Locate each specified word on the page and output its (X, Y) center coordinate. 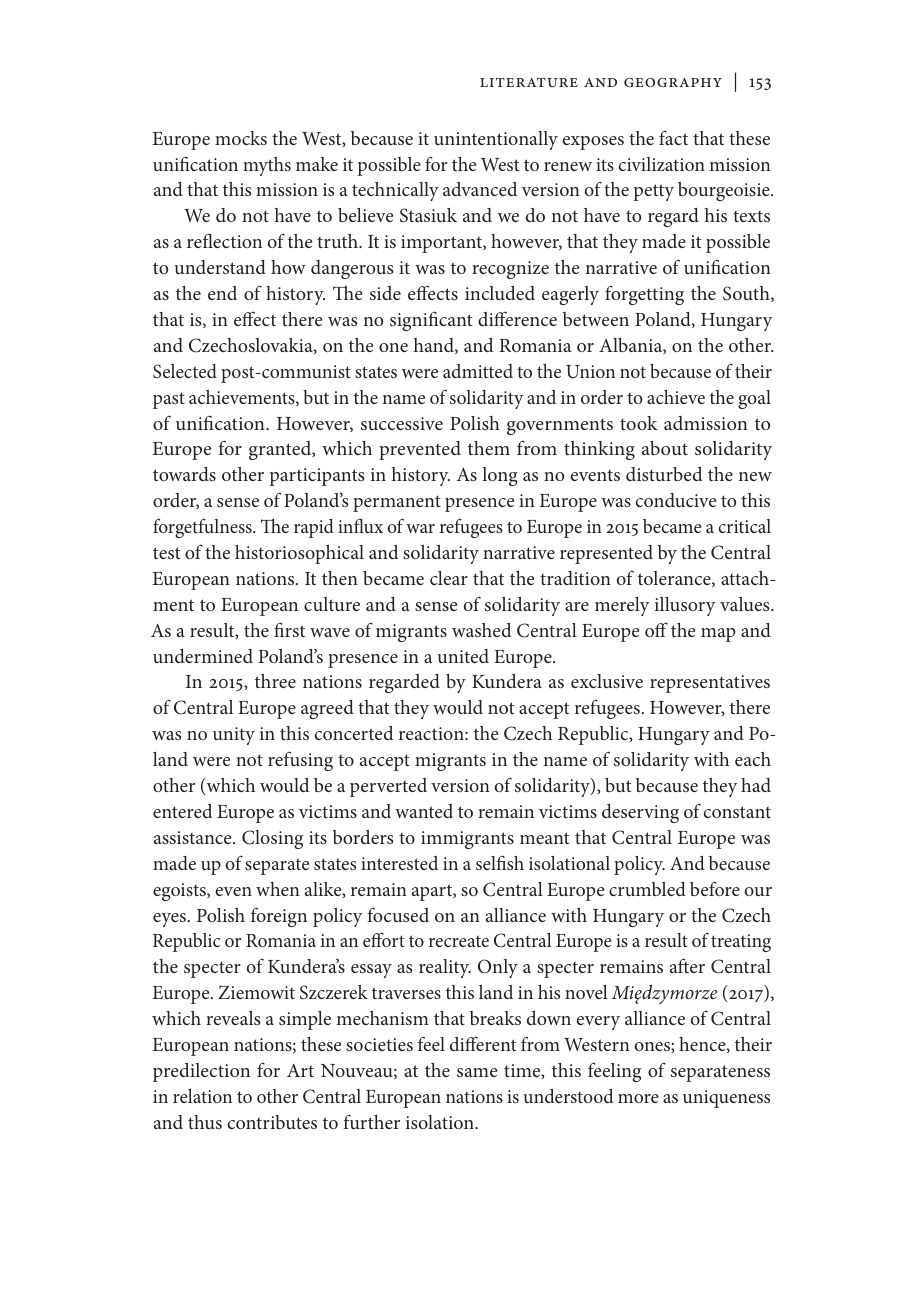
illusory (685, 606)
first (289, 629)
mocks (241, 138)
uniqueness (726, 1099)
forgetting (644, 295)
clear (449, 578)
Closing (272, 839)
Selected (185, 371)
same (477, 1072)
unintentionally (496, 140)
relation (202, 1096)
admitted (478, 371)
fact (673, 137)
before (715, 888)
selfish (500, 862)
